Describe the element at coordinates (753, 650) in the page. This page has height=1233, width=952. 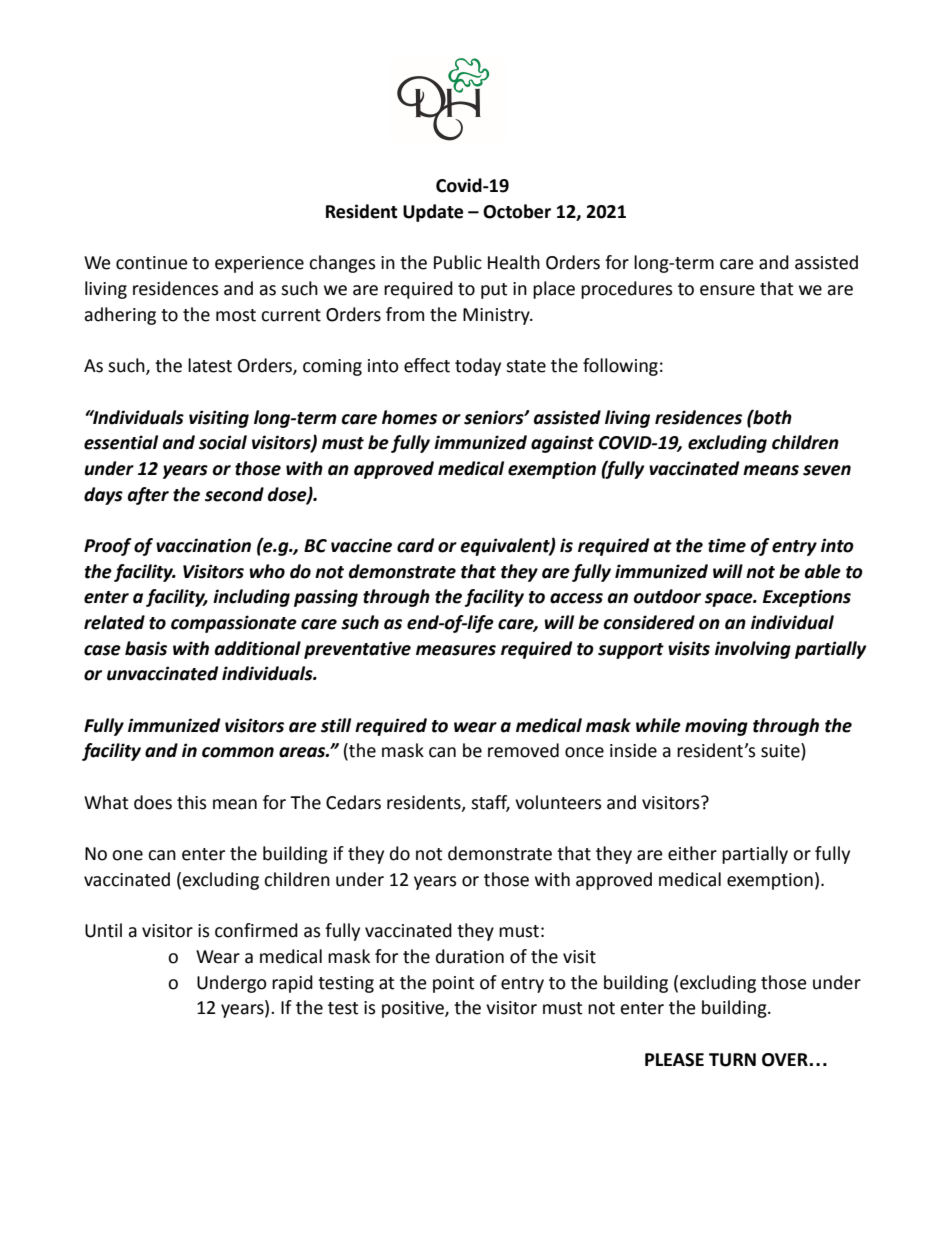
I see `involving` at that location.
